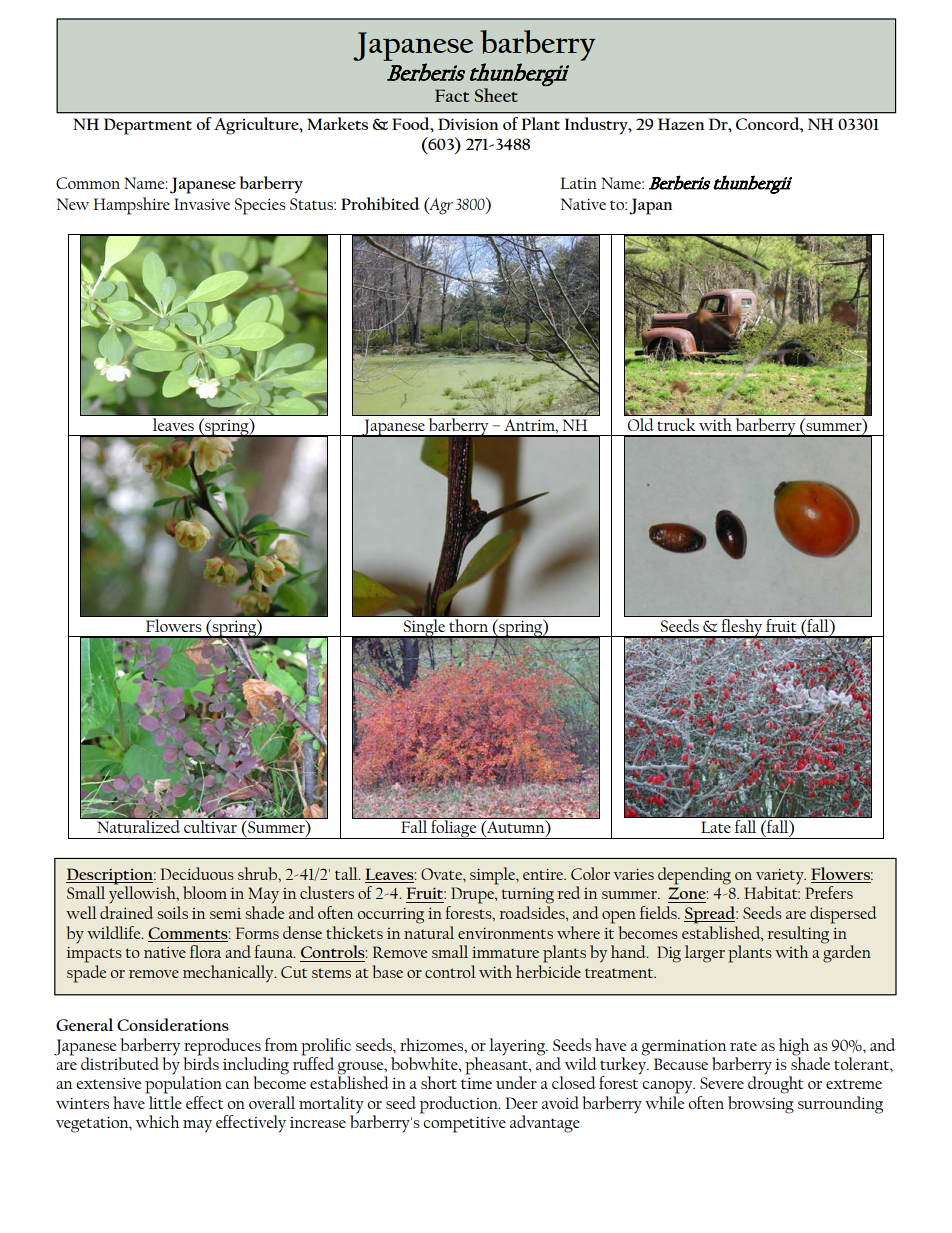 Image resolution: width=952 pixels, height=1233 pixels. Describe the element at coordinates (460, 1105) in the screenshot. I see `production` at that location.
